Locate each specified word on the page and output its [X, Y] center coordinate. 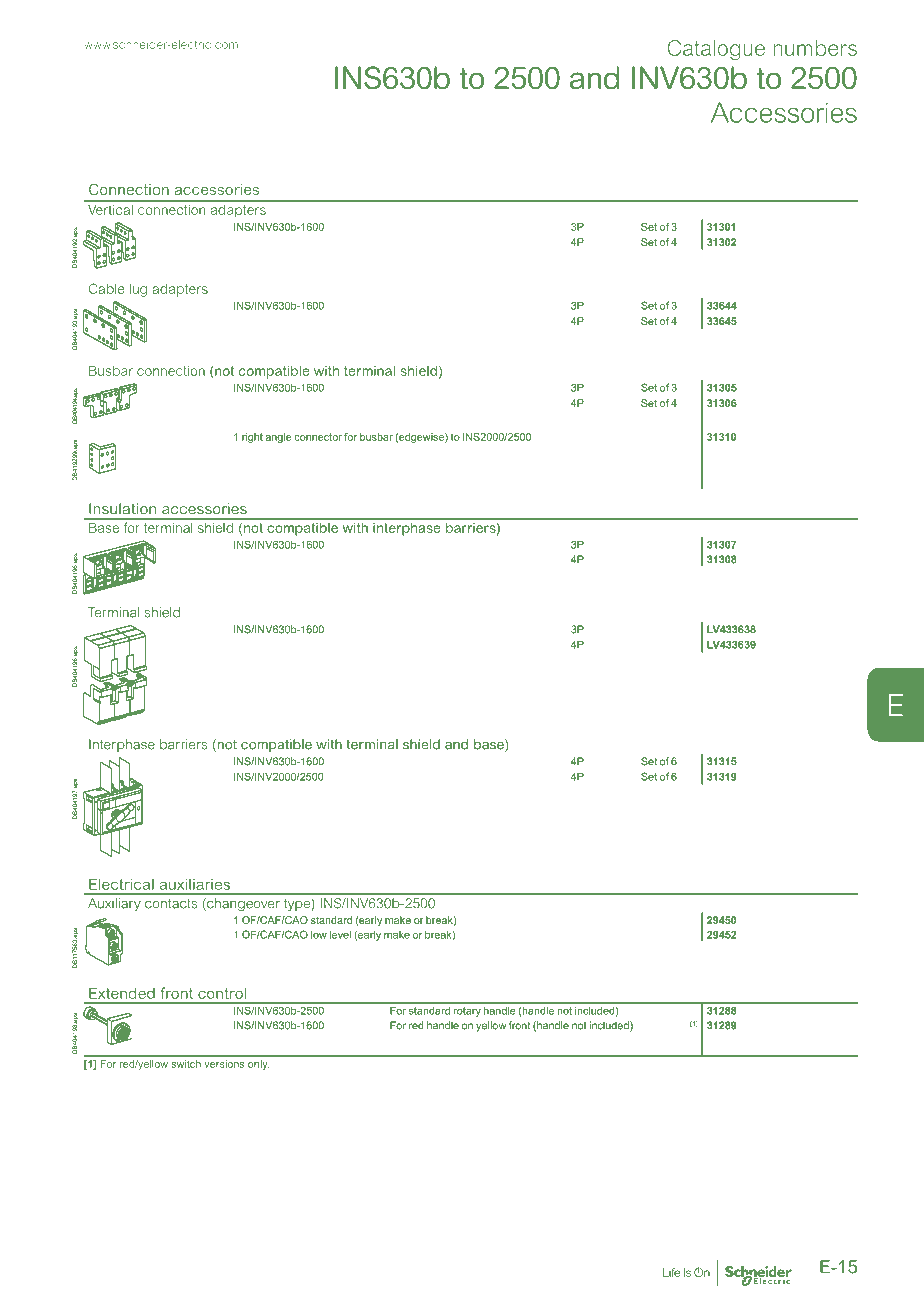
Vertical [110, 210]
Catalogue [716, 50]
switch [186, 1064]
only [258, 1065]
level [340, 935]
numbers [815, 48]
